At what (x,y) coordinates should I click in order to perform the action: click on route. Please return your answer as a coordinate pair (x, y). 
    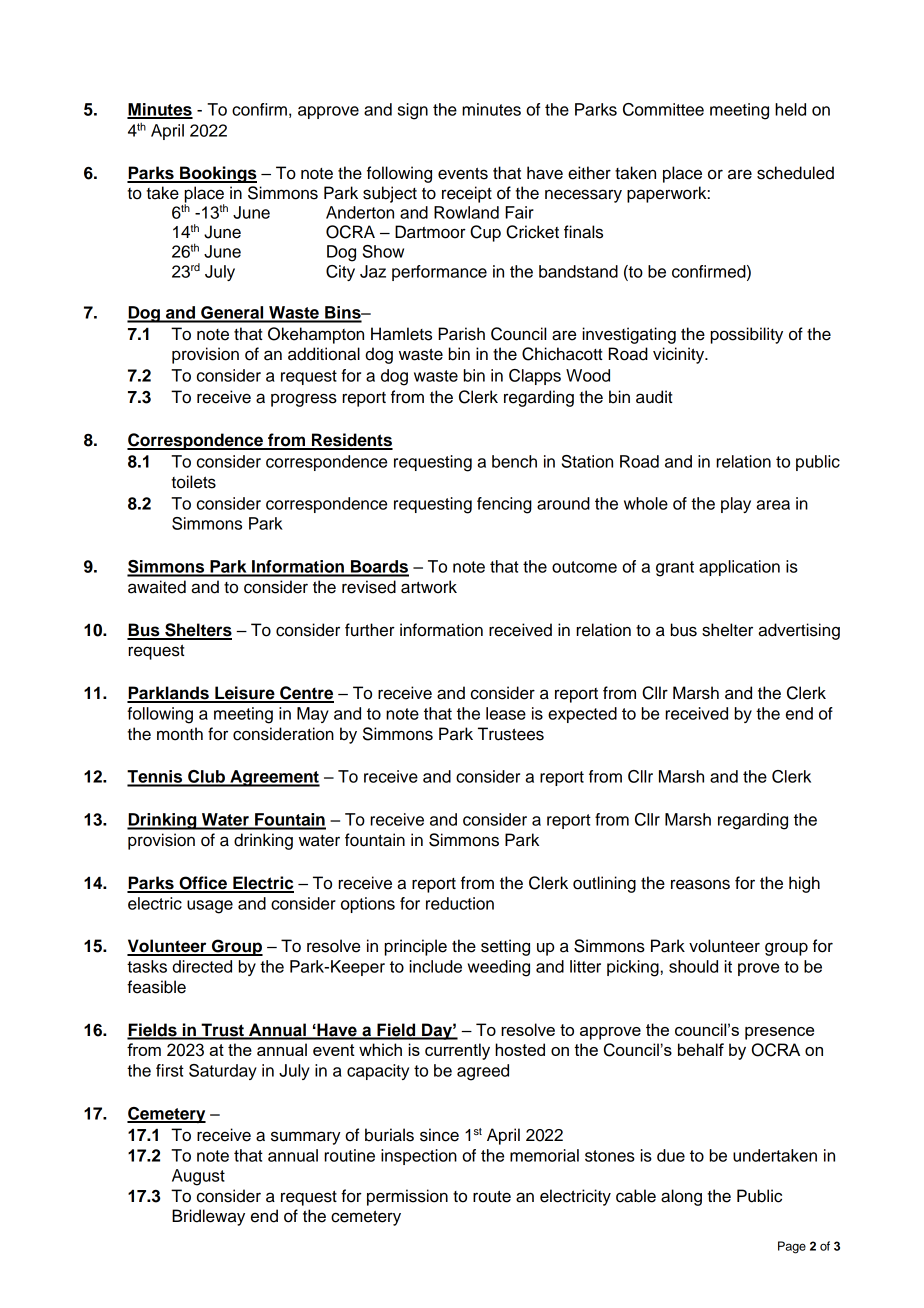
    Looking at the image, I should click on (492, 1197).
